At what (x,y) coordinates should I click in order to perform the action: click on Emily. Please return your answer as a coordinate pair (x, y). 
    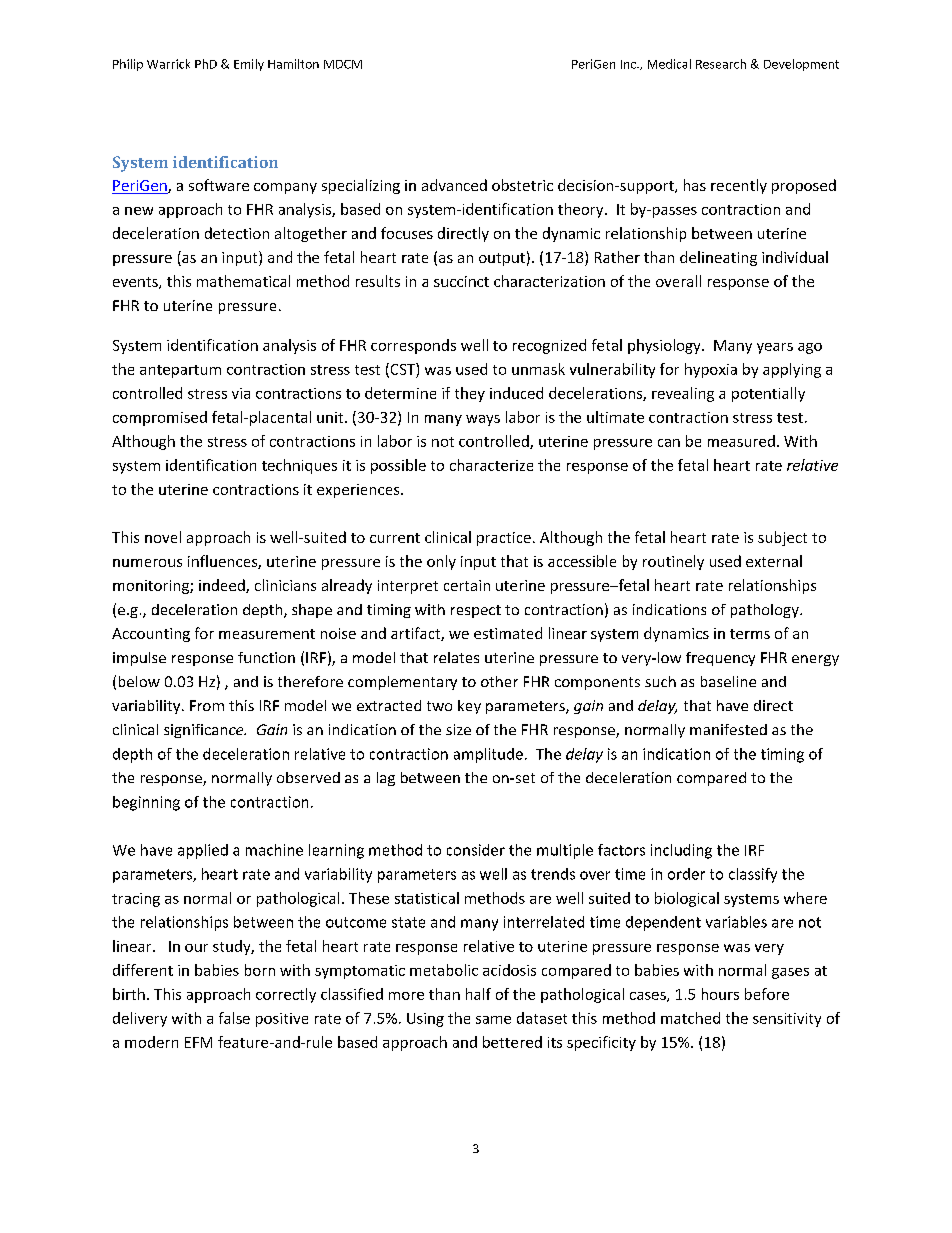
    Looking at the image, I should click on (249, 65).
